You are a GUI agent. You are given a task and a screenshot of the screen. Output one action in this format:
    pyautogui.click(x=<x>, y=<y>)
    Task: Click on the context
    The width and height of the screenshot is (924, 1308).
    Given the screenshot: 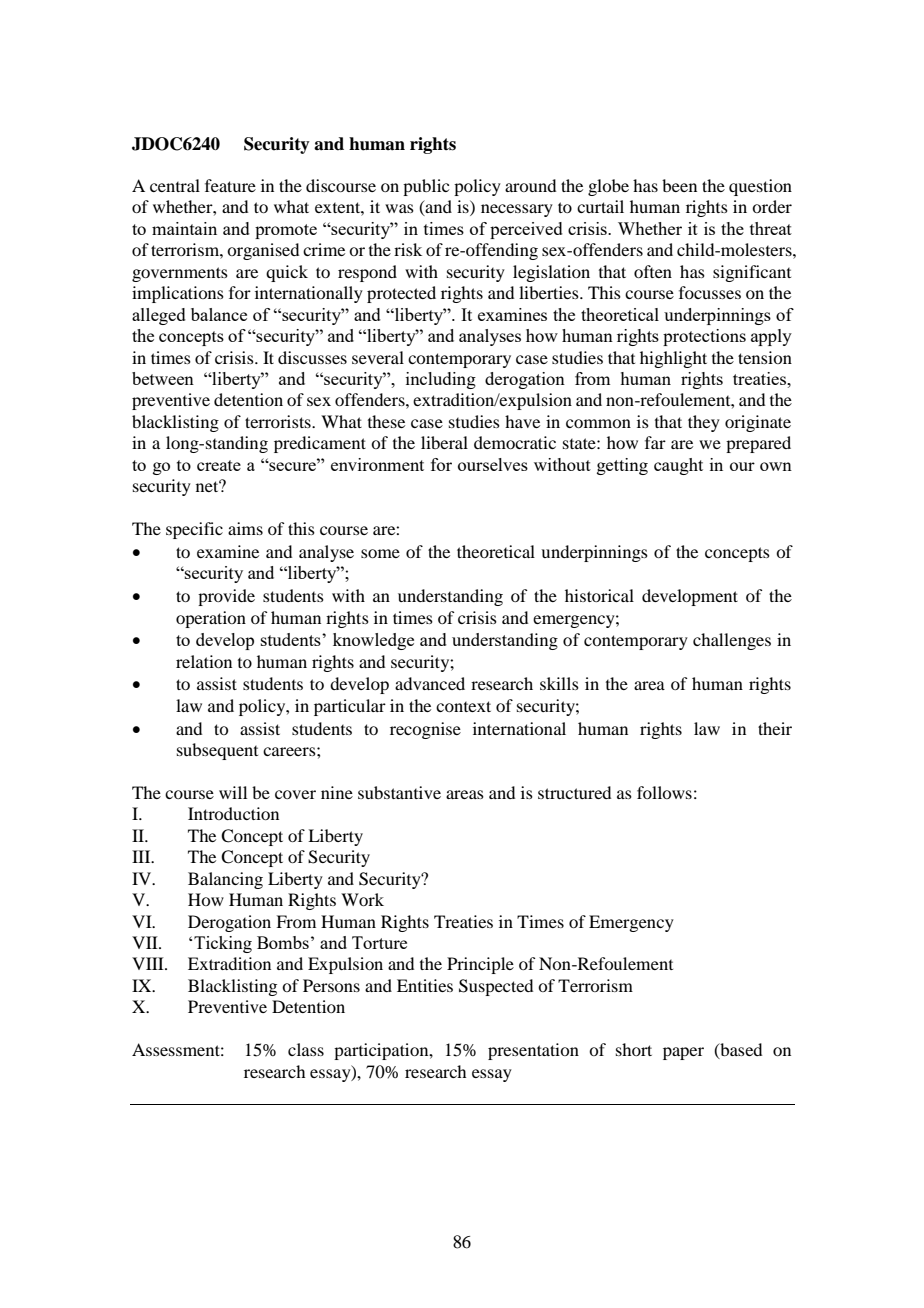 What is the action you would take?
    pyautogui.click(x=463, y=706)
